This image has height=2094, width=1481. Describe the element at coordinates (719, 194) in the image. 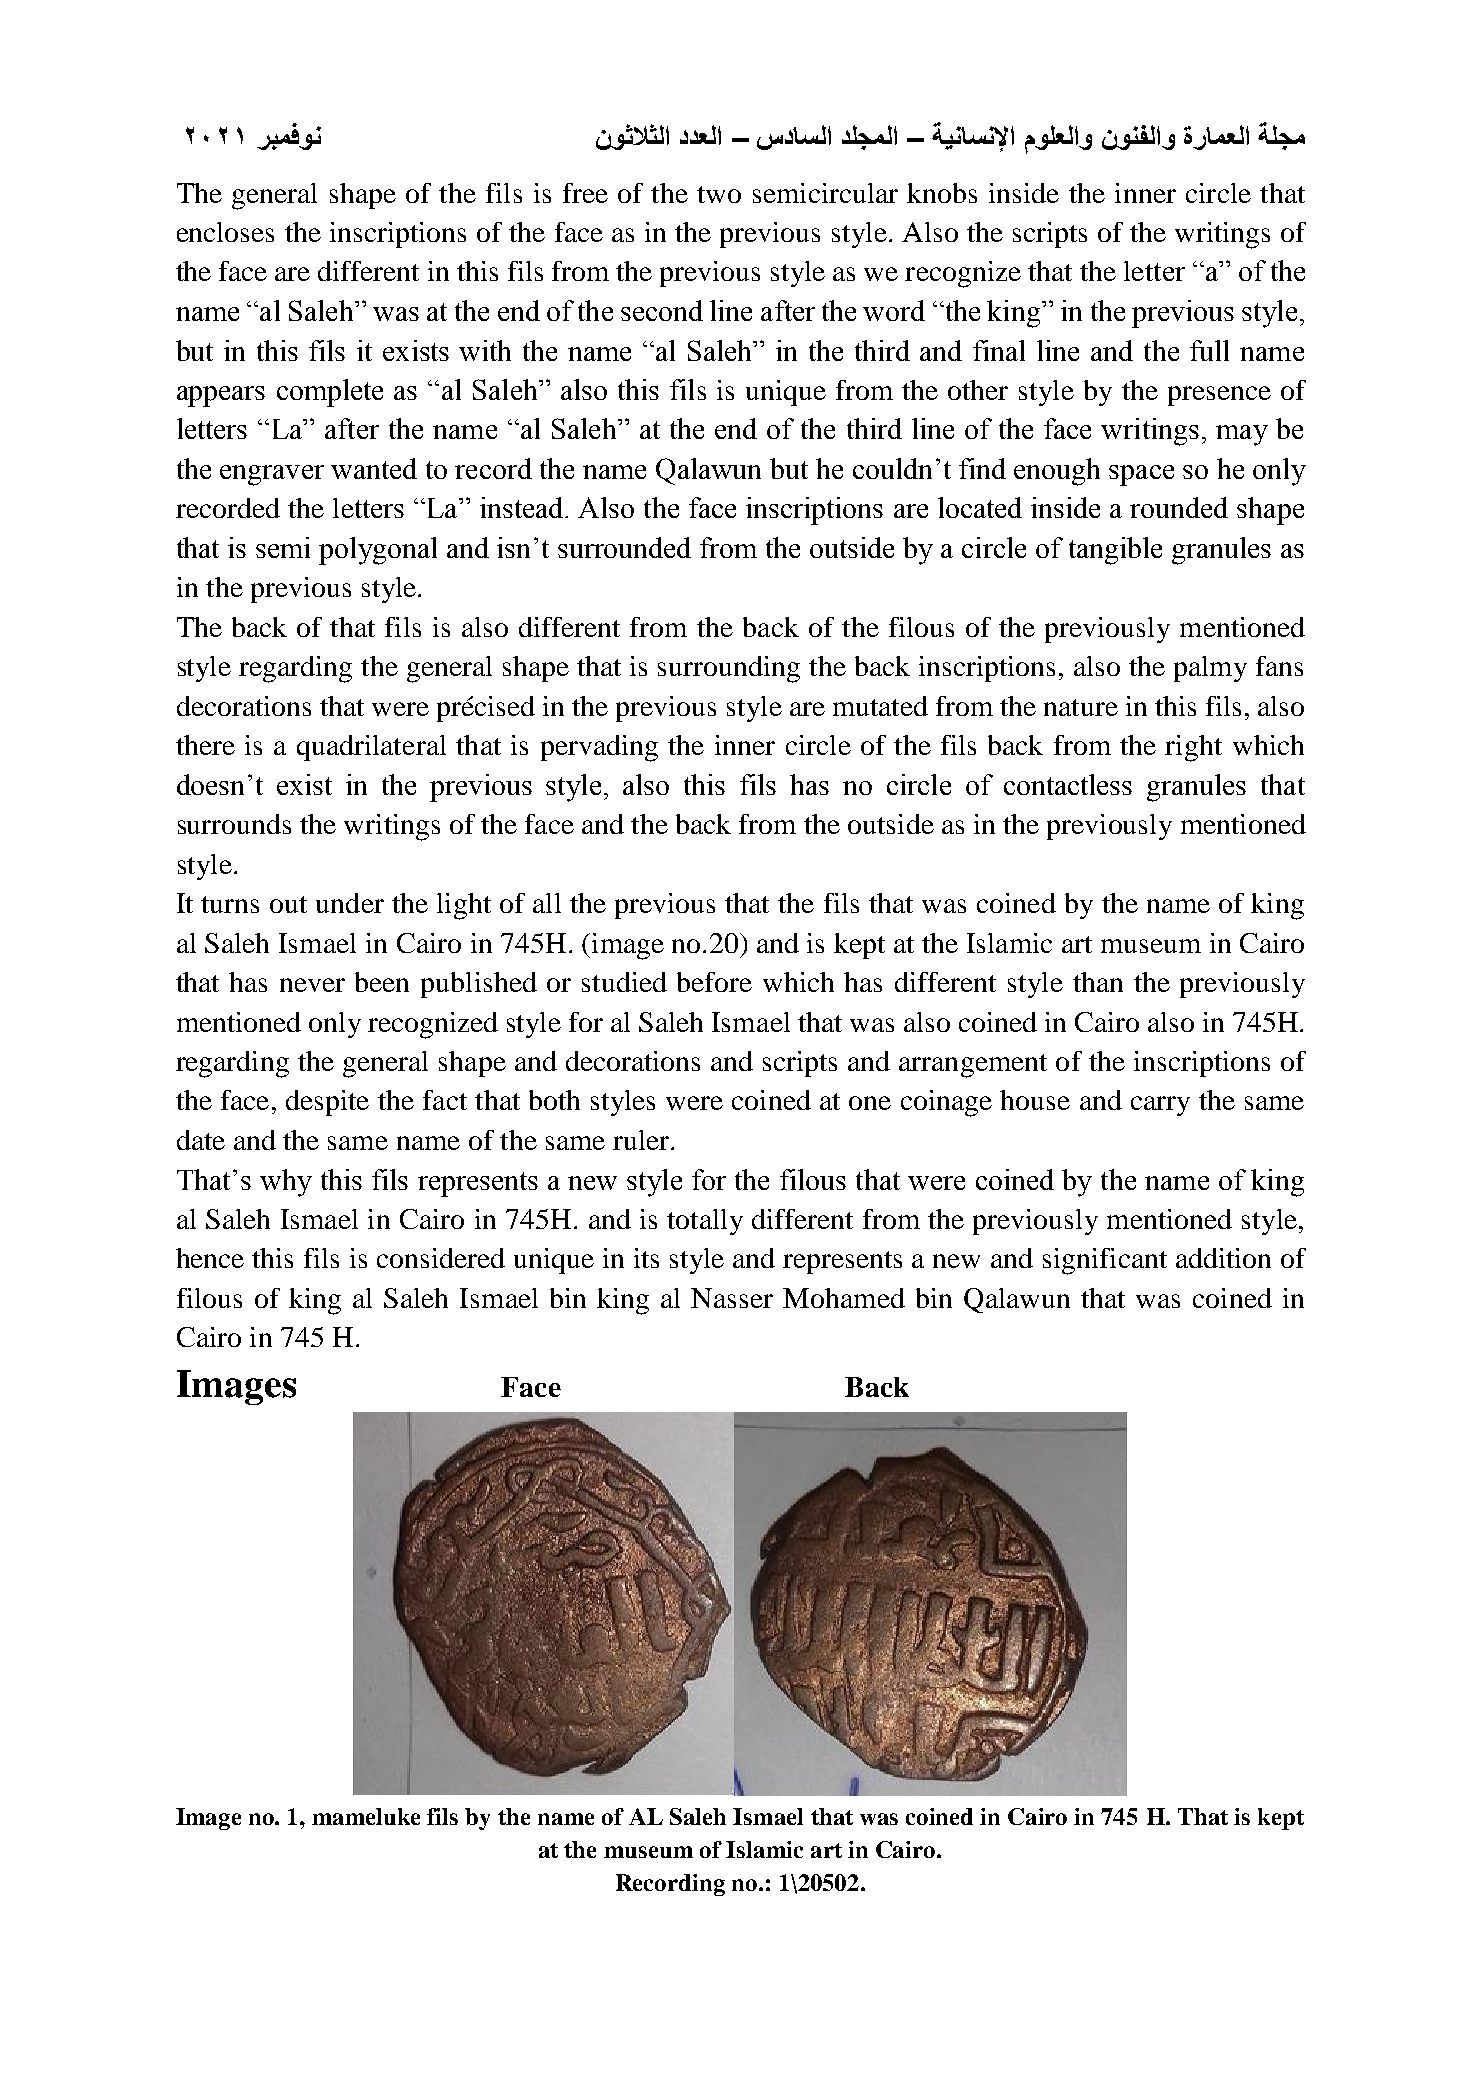

I see `two` at that location.
